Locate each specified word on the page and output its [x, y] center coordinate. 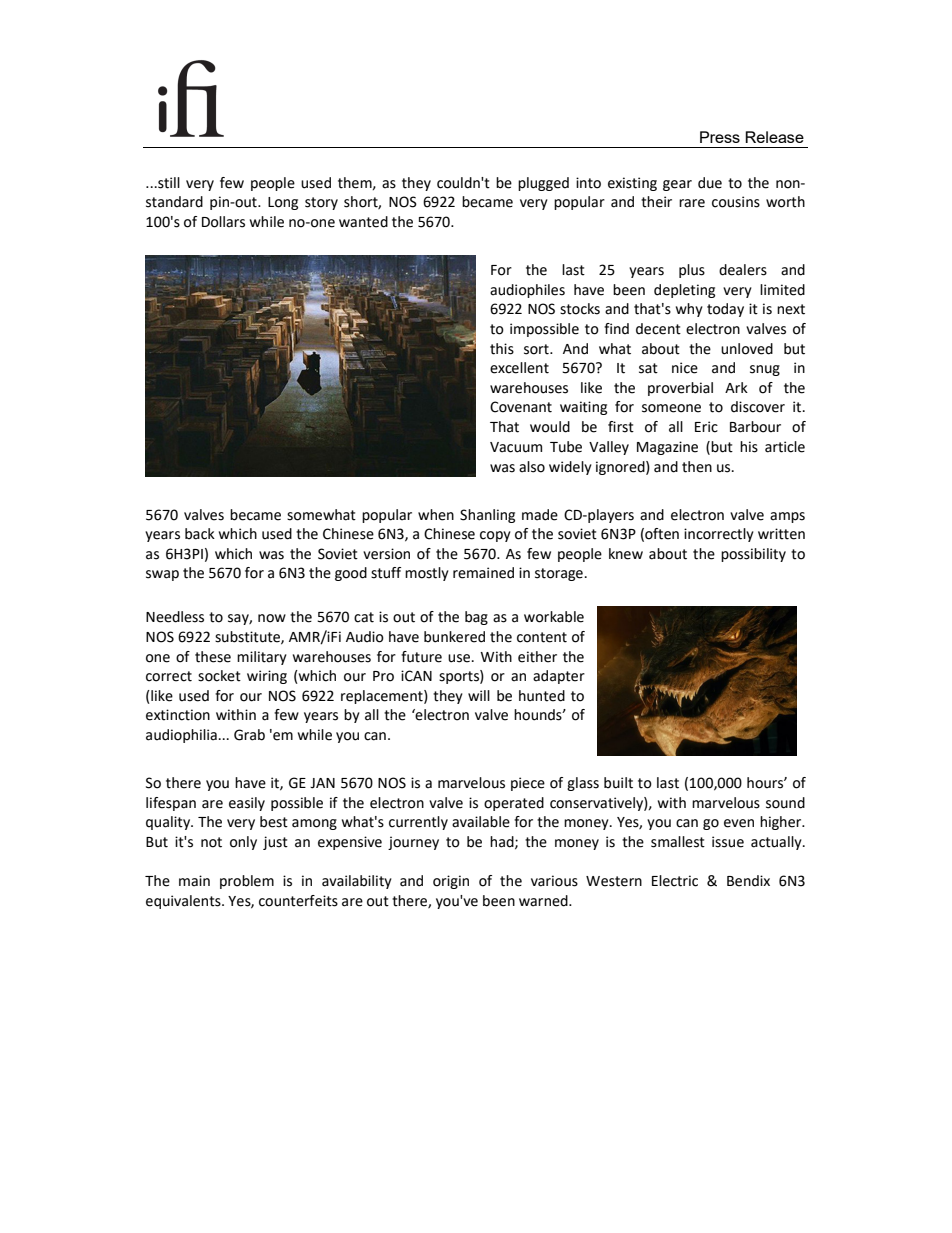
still [168, 183]
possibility [753, 555]
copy [495, 536]
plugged [543, 184]
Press [720, 137]
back [200, 534]
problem [247, 882]
